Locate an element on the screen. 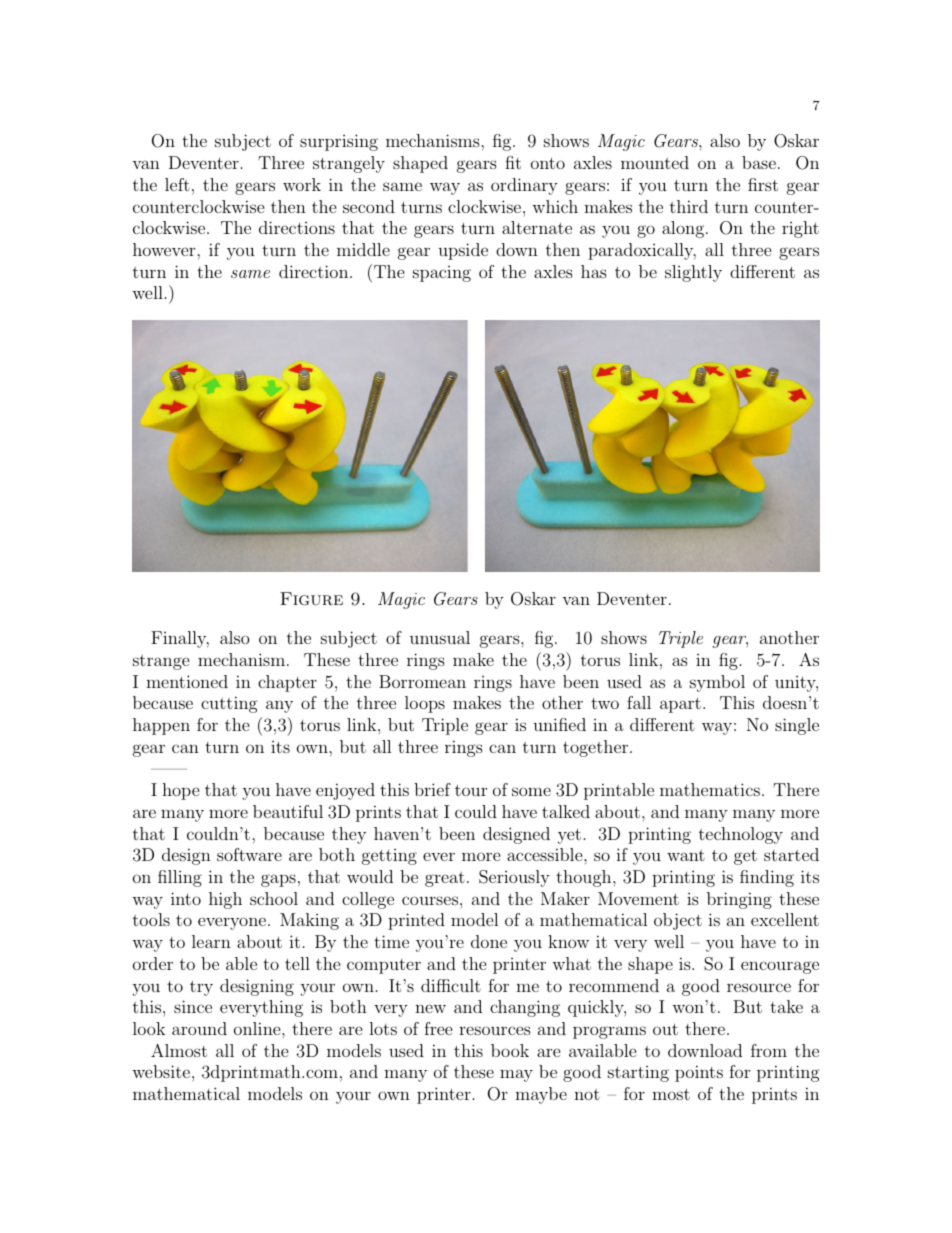 The width and height of the screenshot is (952, 1233). left is located at coordinates (177, 184).
